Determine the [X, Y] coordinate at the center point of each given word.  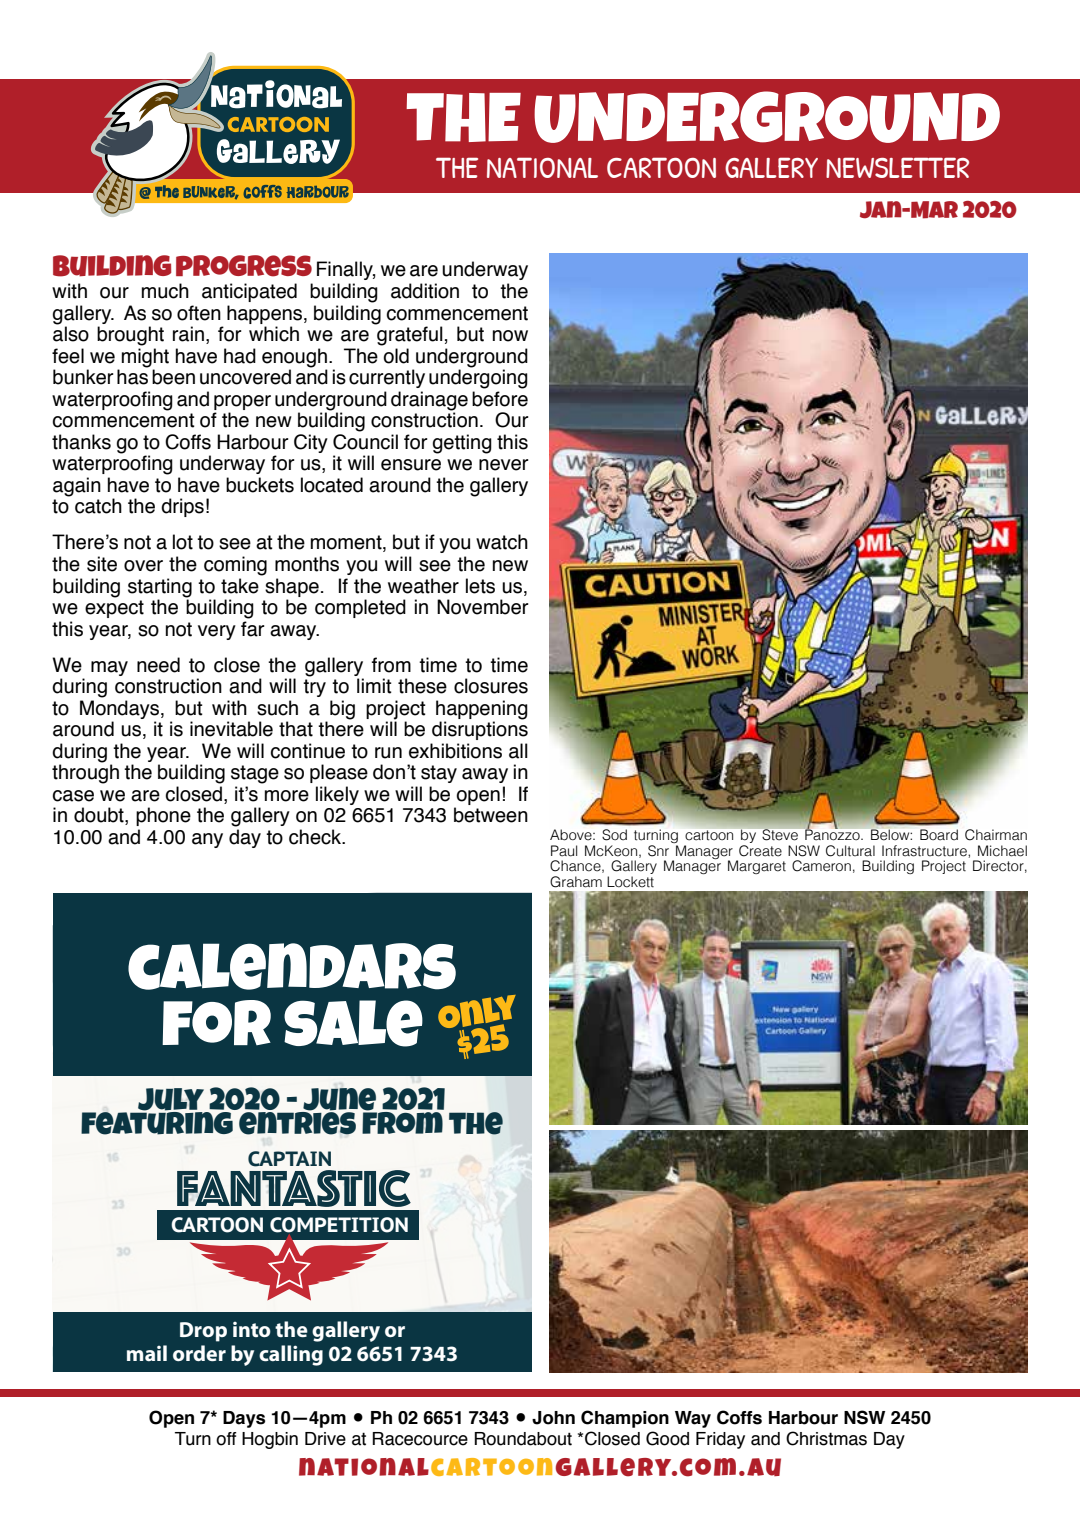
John [553, 1418]
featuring [158, 1122]
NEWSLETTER [897, 167]
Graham [576, 882]
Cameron [821, 866]
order [199, 1353]
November [482, 607]
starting [160, 588]
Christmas [826, 1438]
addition [425, 291]
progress [244, 266]
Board [939, 835]
